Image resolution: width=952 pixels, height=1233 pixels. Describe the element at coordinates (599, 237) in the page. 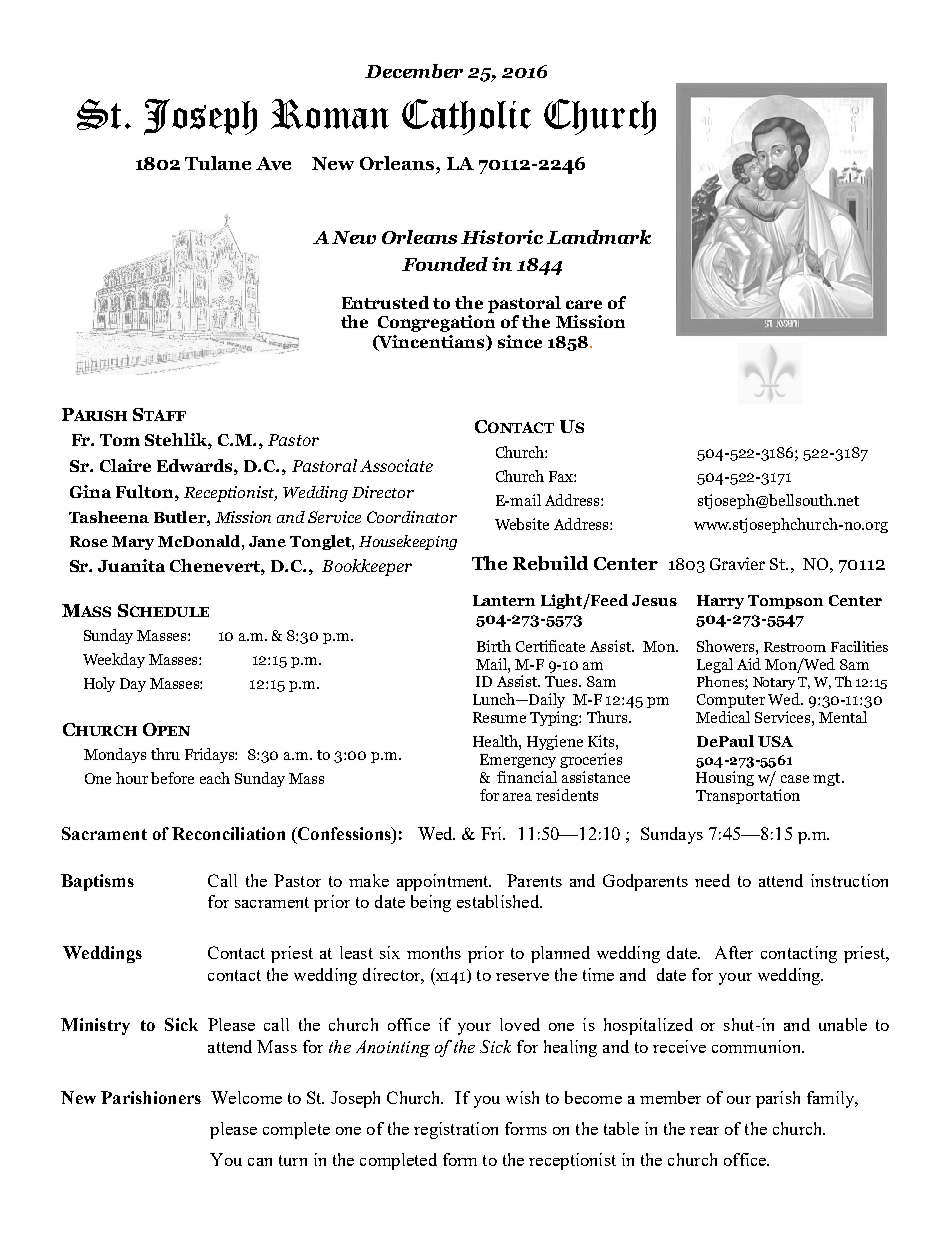

I see `Landmark` at that location.
